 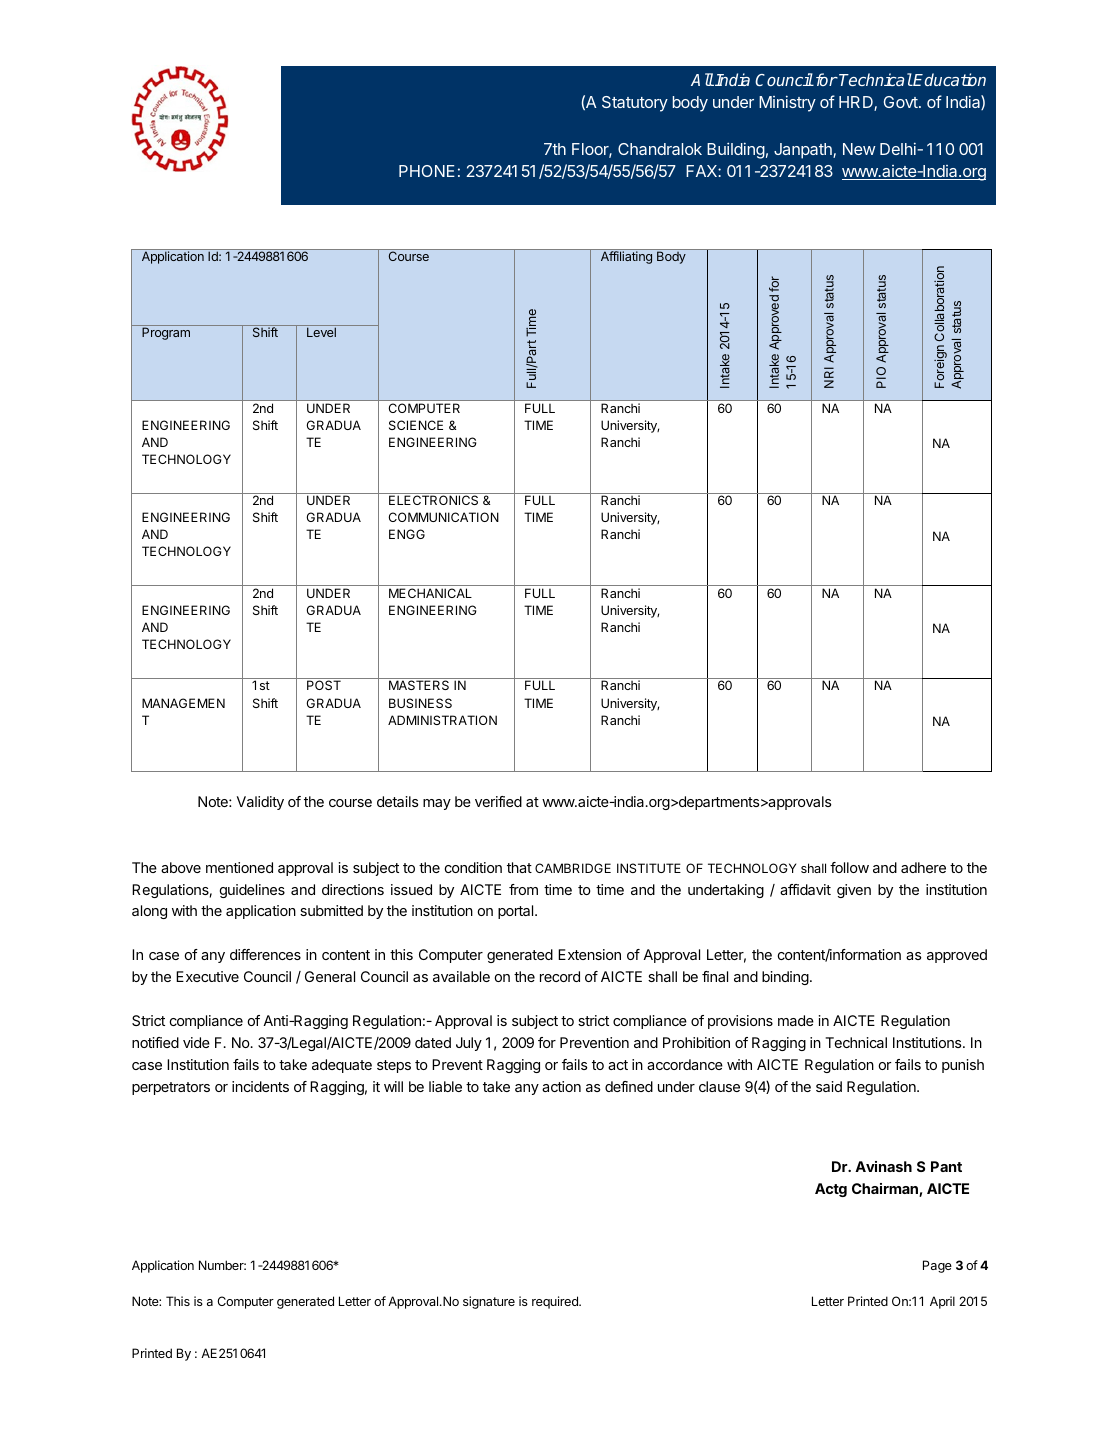 What do you see at coordinates (430, 593) in the image?
I see `MECHANICAL` at bounding box center [430, 593].
